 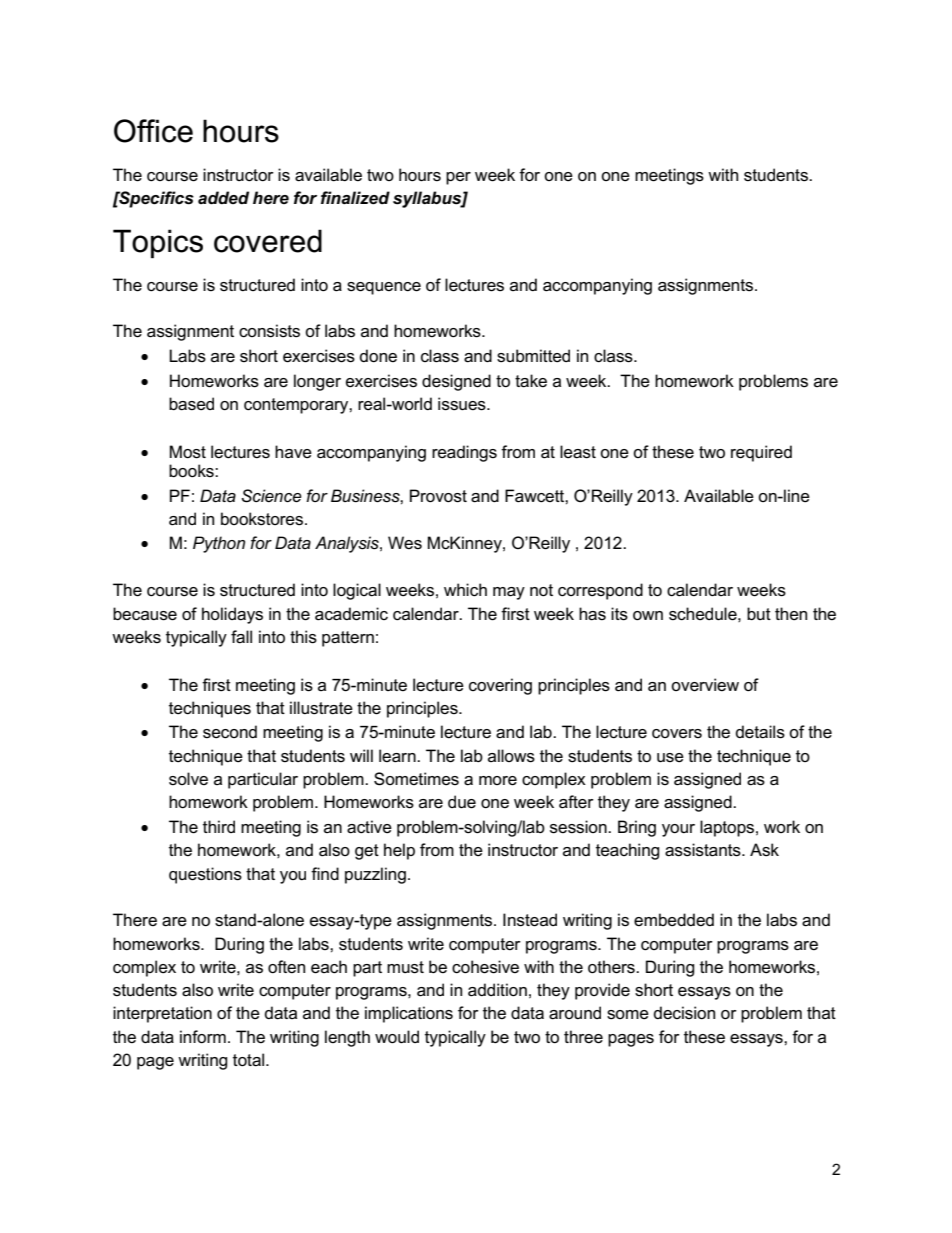 I want to click on added, so click(x=223, y=198).
